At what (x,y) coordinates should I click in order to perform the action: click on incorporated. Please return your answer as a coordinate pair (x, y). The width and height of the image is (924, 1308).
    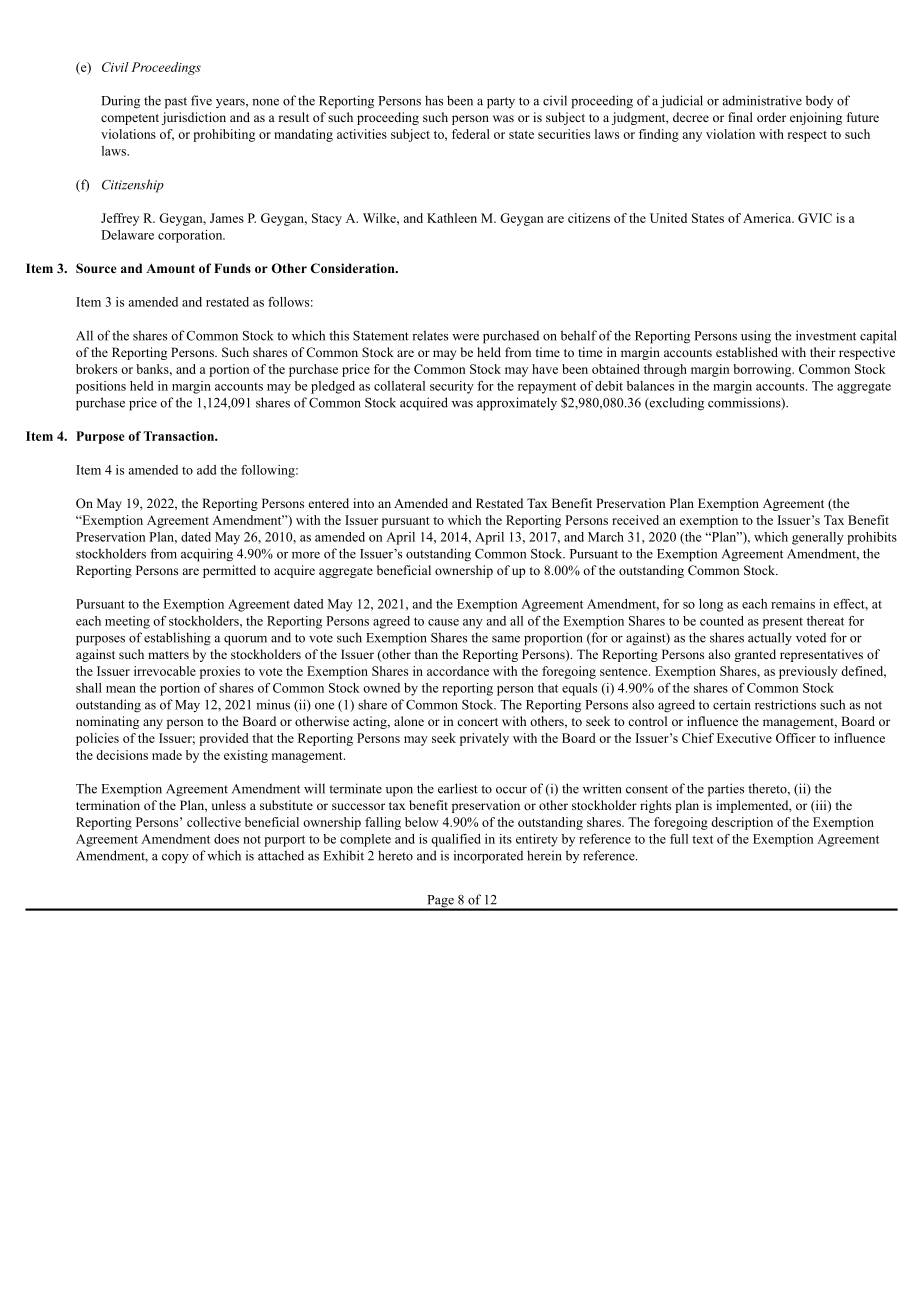
    Looking at the image, I should click on (488, 857).
